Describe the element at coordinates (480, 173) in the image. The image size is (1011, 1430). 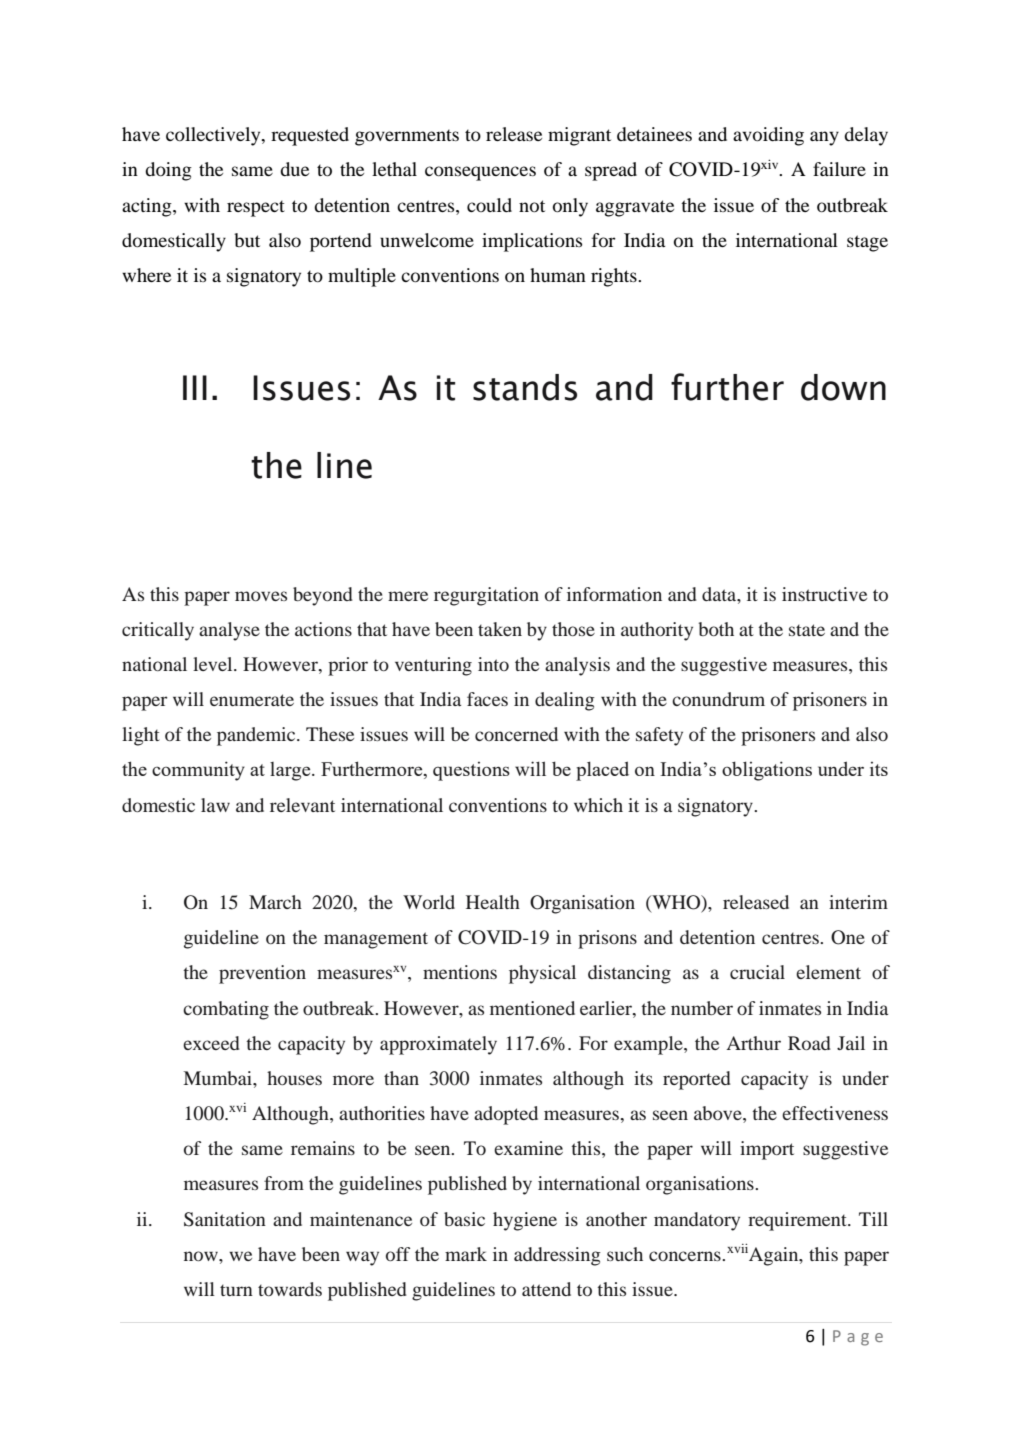
I see `consequences` at that location.
